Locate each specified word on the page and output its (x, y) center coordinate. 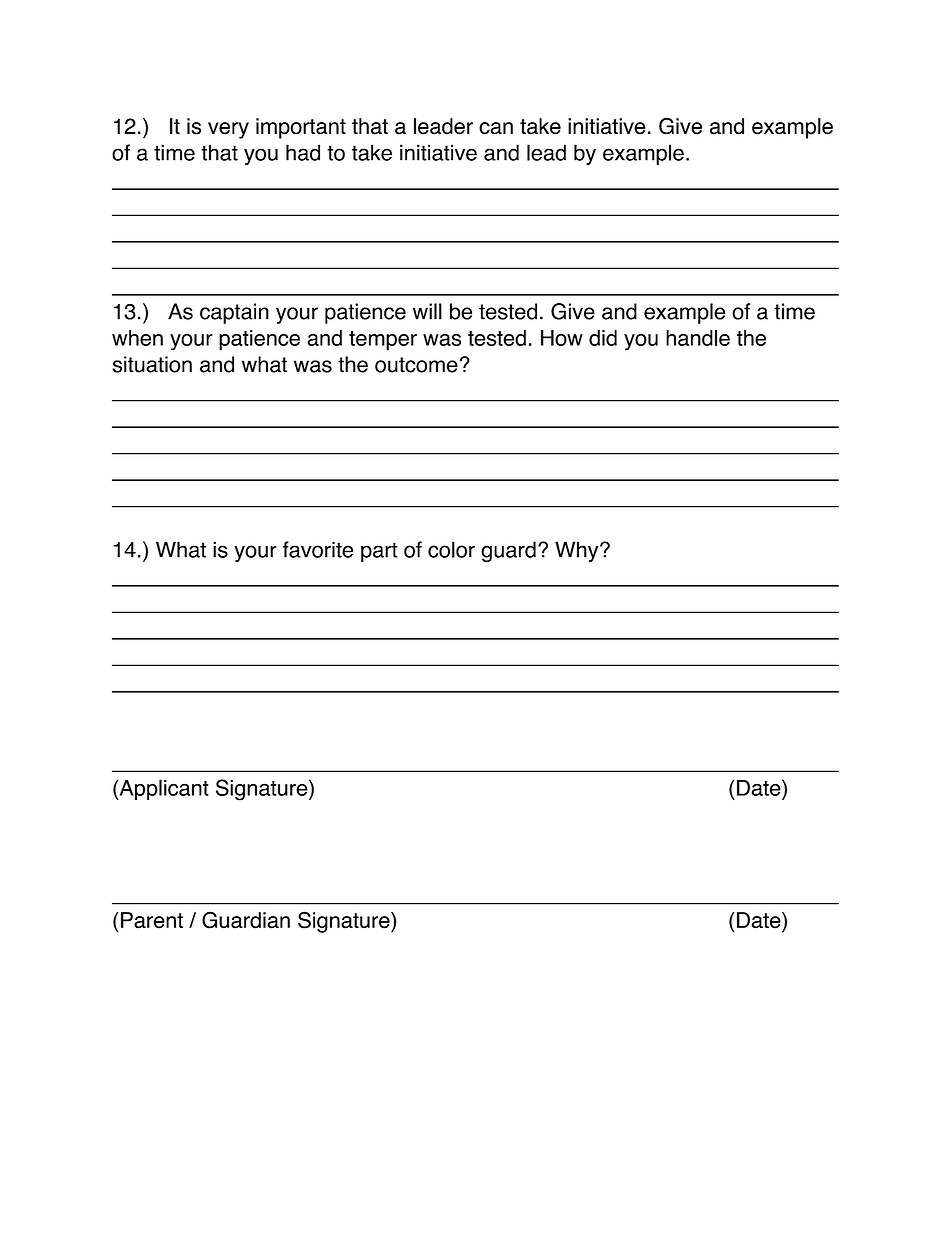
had (303, 152)
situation (152, 364)
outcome (416, 365)
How (562, 338)
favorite (318, 549)
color (451, 549)
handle (698, 338)
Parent (152, 920)
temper (383, 341)
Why (578, 551)
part (379, 552)
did (603, 338)
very (228, 130)
